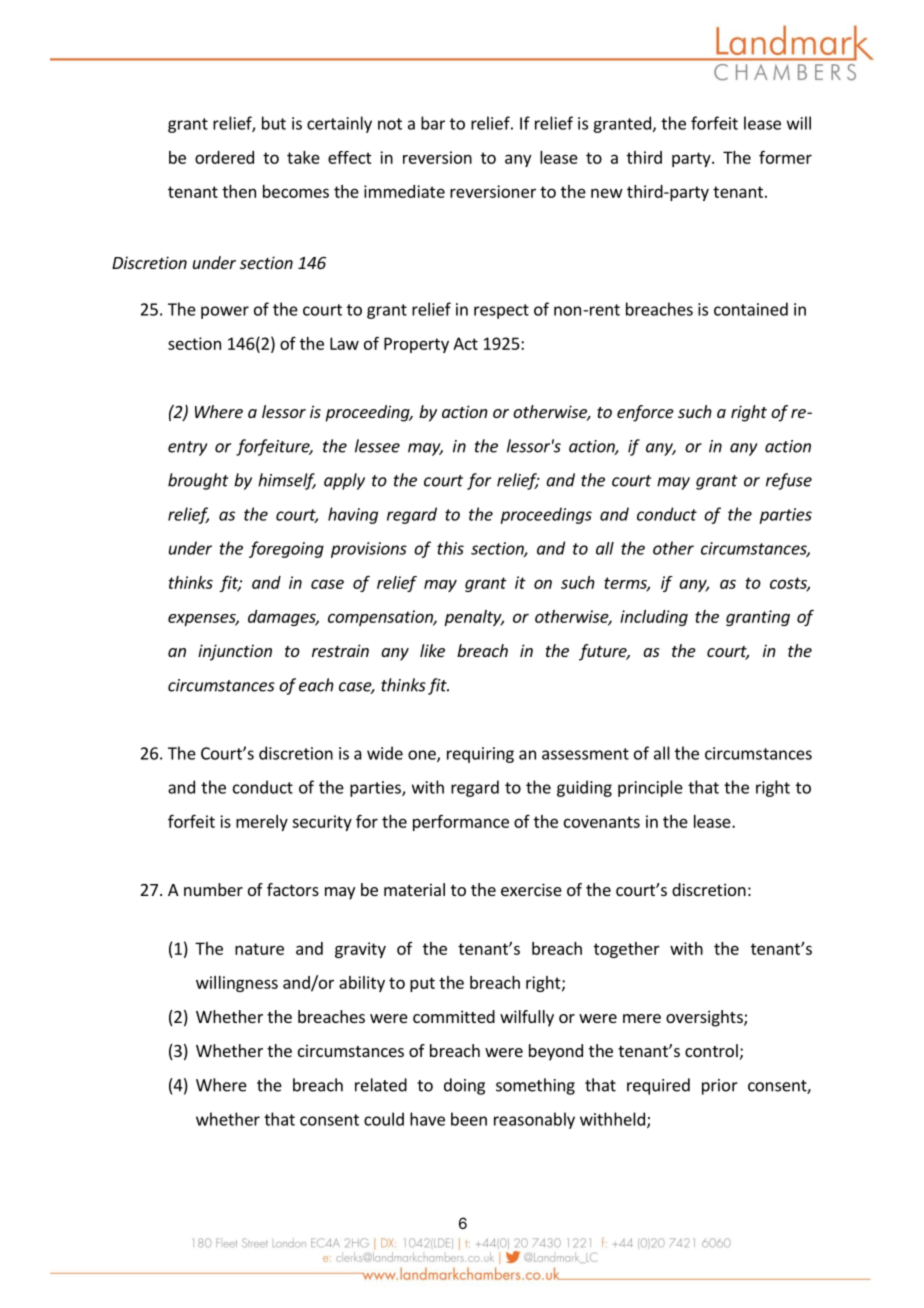  I want to click on take, so click(303, 157).
